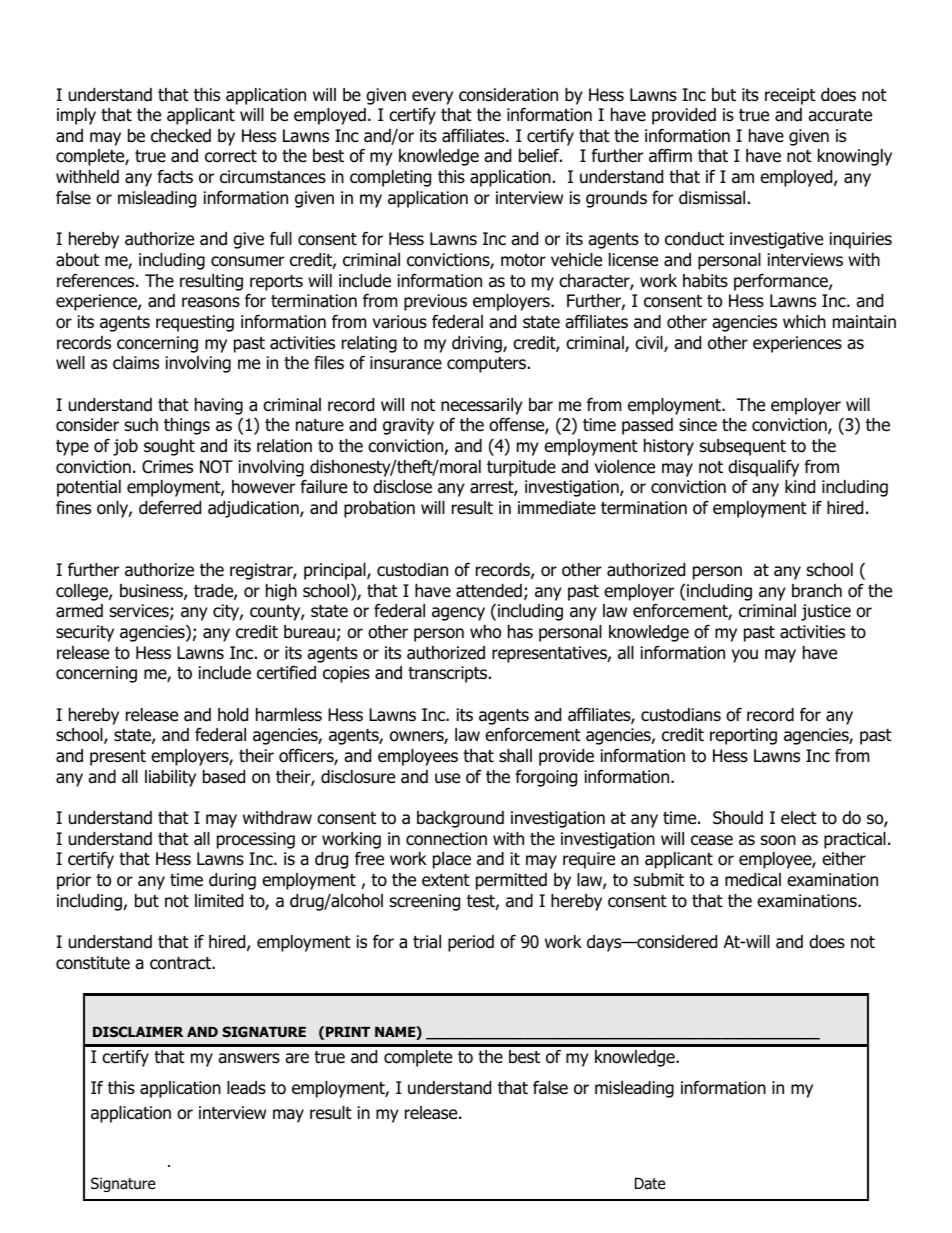 Image resolution: width=952 pixels, height=1233 pixels. I want to click on security, so click(85, 633).
